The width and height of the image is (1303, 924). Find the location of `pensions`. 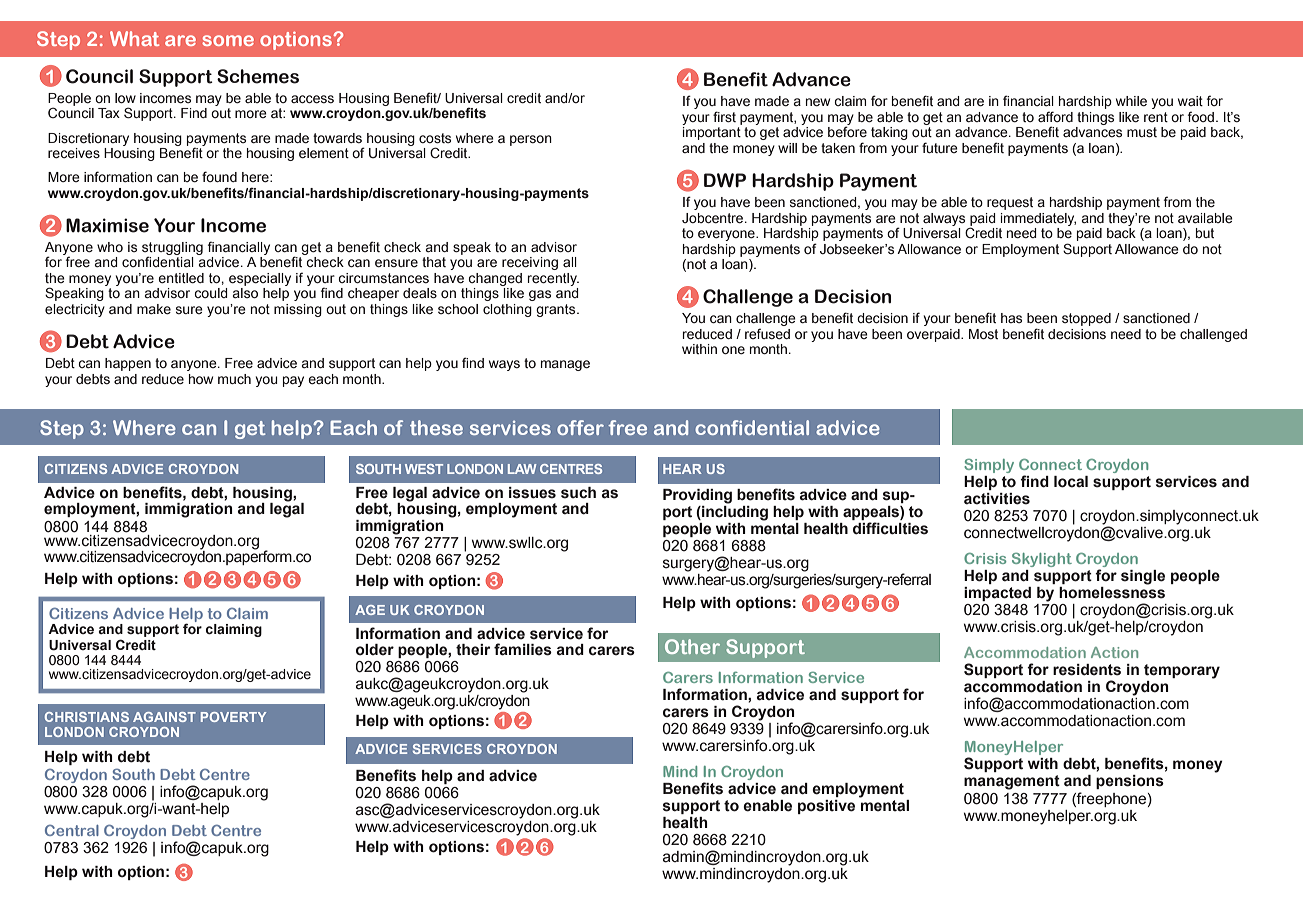

pensions is located at coordinates (1130, 782).
